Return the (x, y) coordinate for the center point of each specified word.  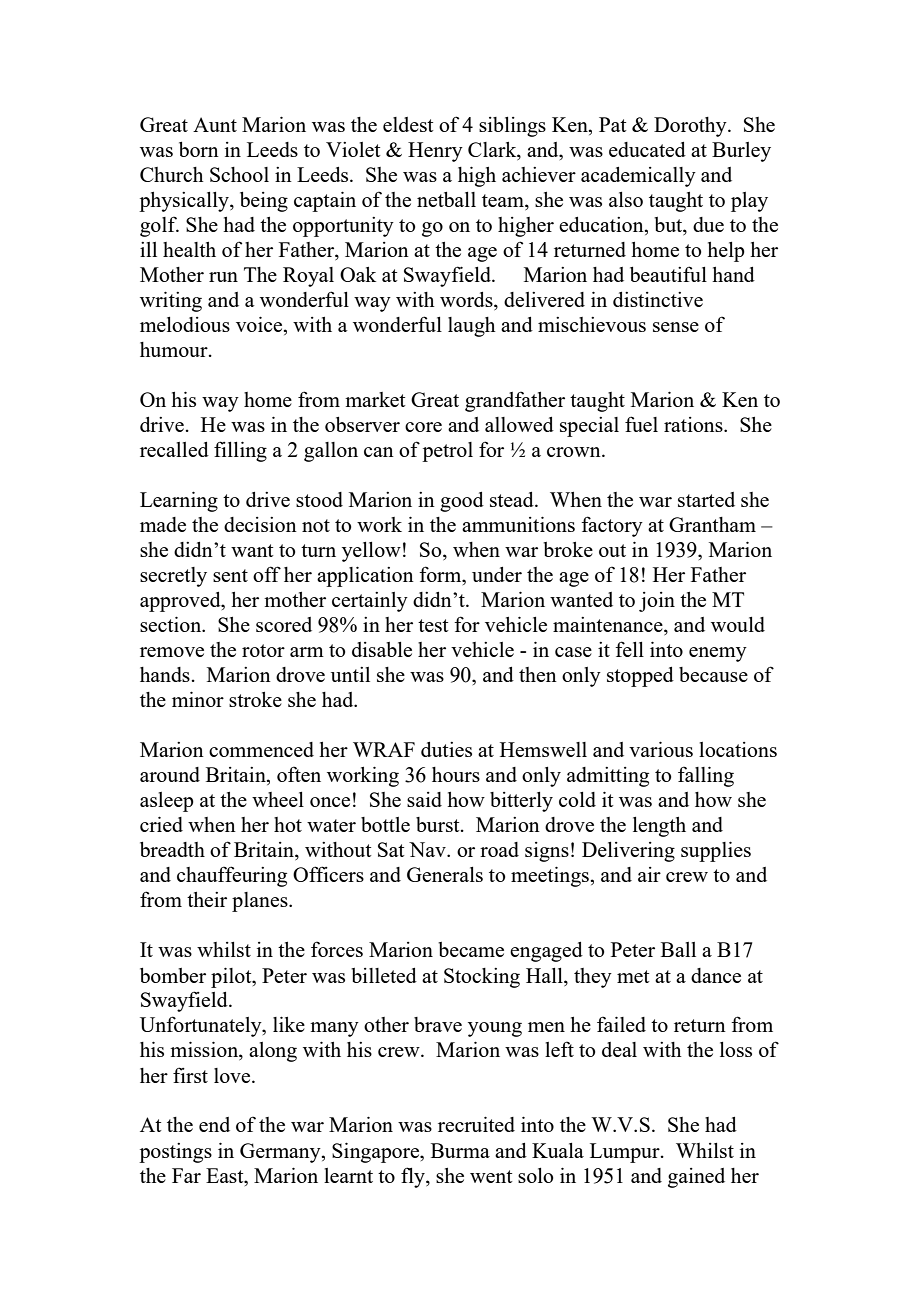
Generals (445, 874)
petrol (447, 452)
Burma (460, 1150)
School (239, 174)
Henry (435, 152)
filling (240, 451)
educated (647, 149)
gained (696, 1178)
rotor (263, 650)
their (207, 899)
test (433, 625)
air (649, 874)
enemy (718, 654)
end (214, 1124)
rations (694, 424)
